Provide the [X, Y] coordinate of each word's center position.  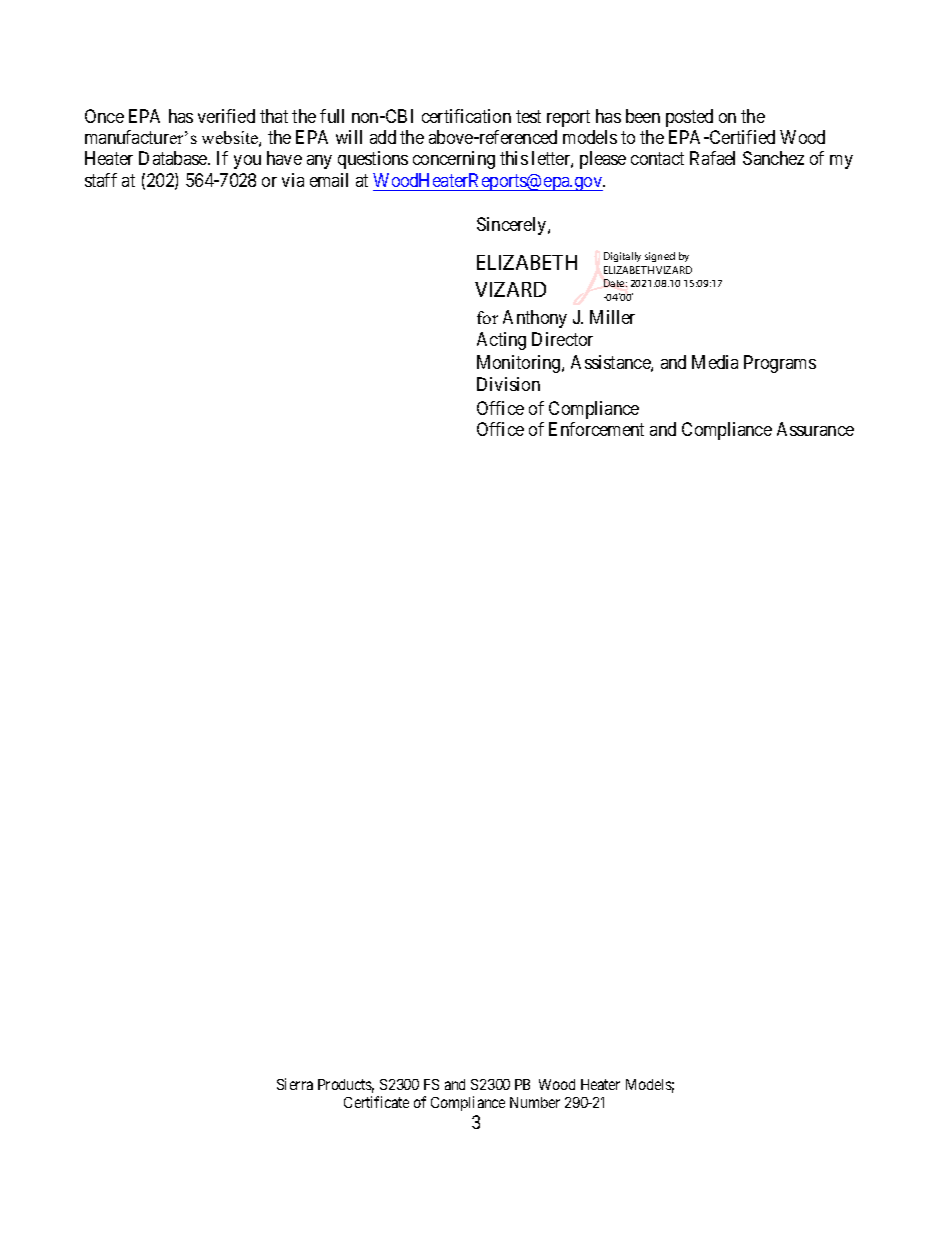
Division [508, 384]
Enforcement [596, 429]
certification [466, 116]
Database [174, 158]
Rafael [712, 158]
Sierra [295, 1084]
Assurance [815, 429]
